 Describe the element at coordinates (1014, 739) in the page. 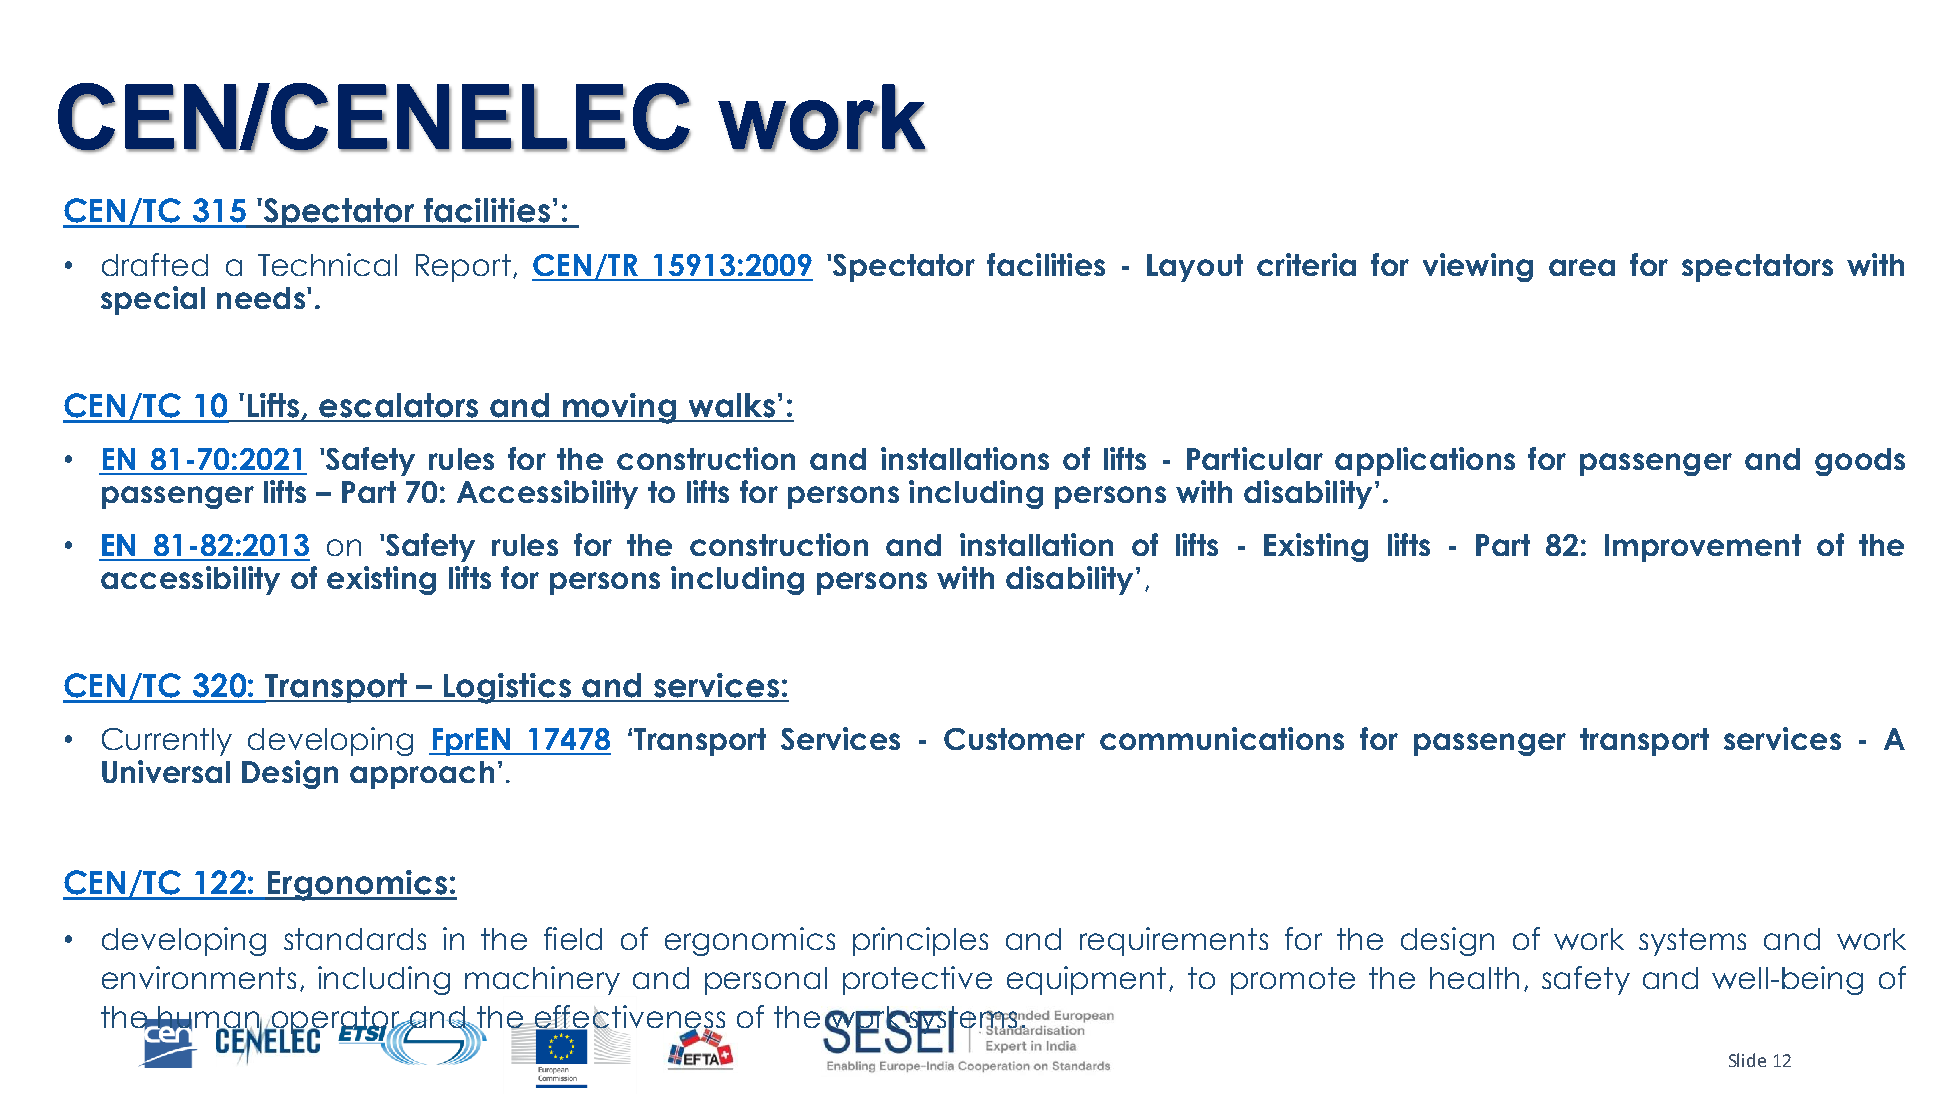

I see `Customer` at that location.
